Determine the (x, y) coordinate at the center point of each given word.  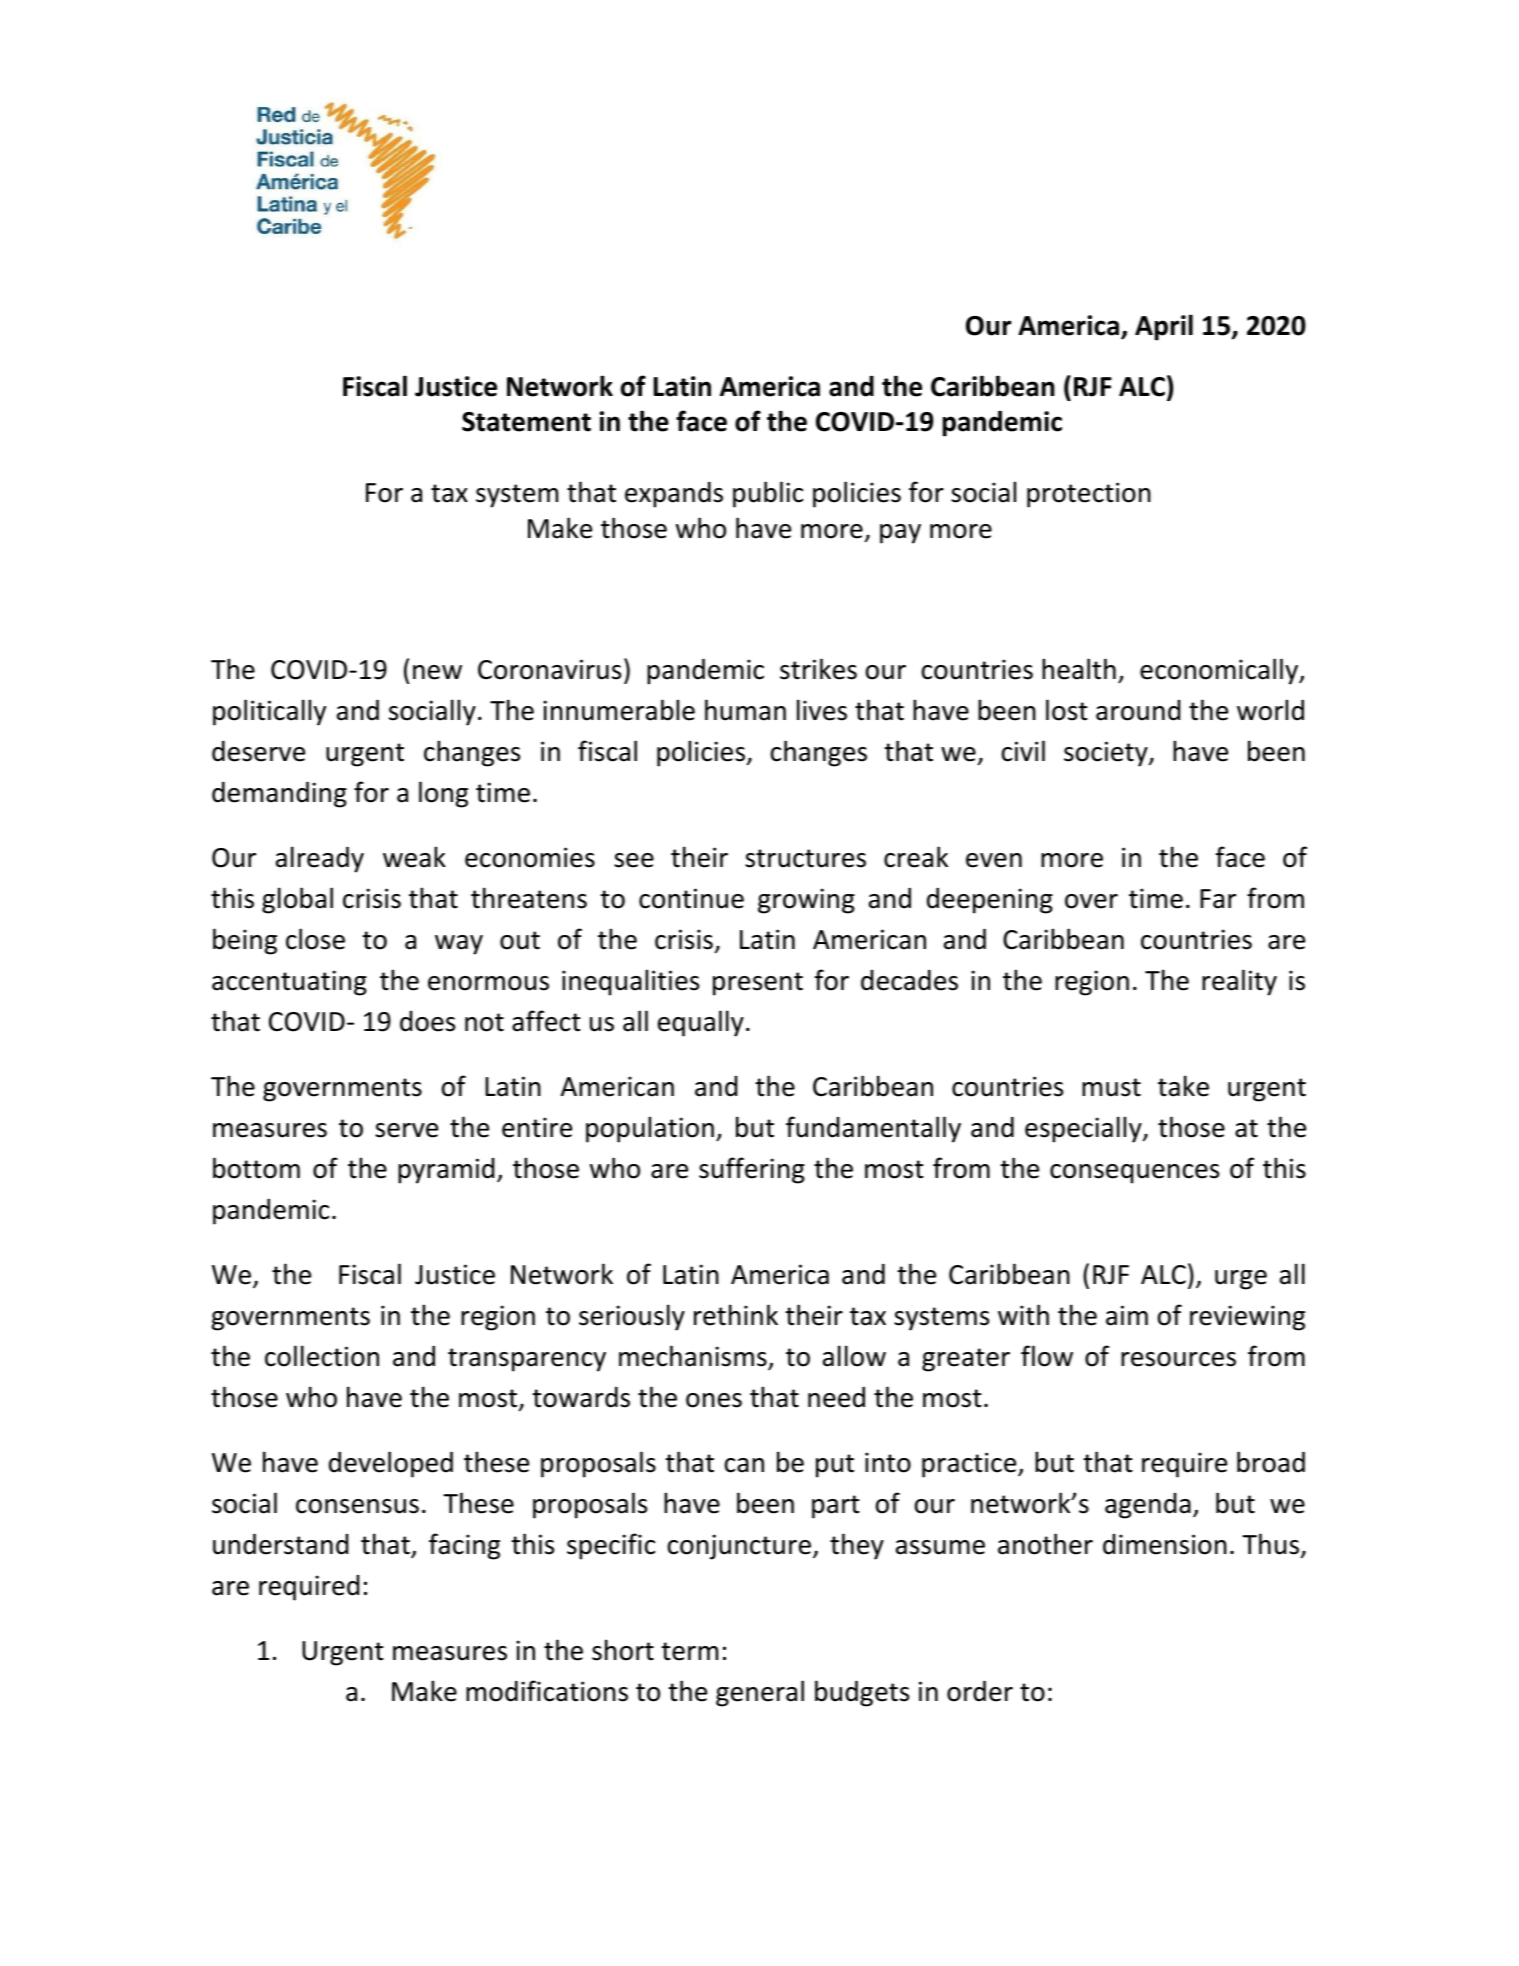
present (758, 984)
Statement (526, 422)
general (760, 1693)
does (427, 1021)
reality (1239, 982)
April (1164, 327)
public (768, 494)
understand (280, 1544)
